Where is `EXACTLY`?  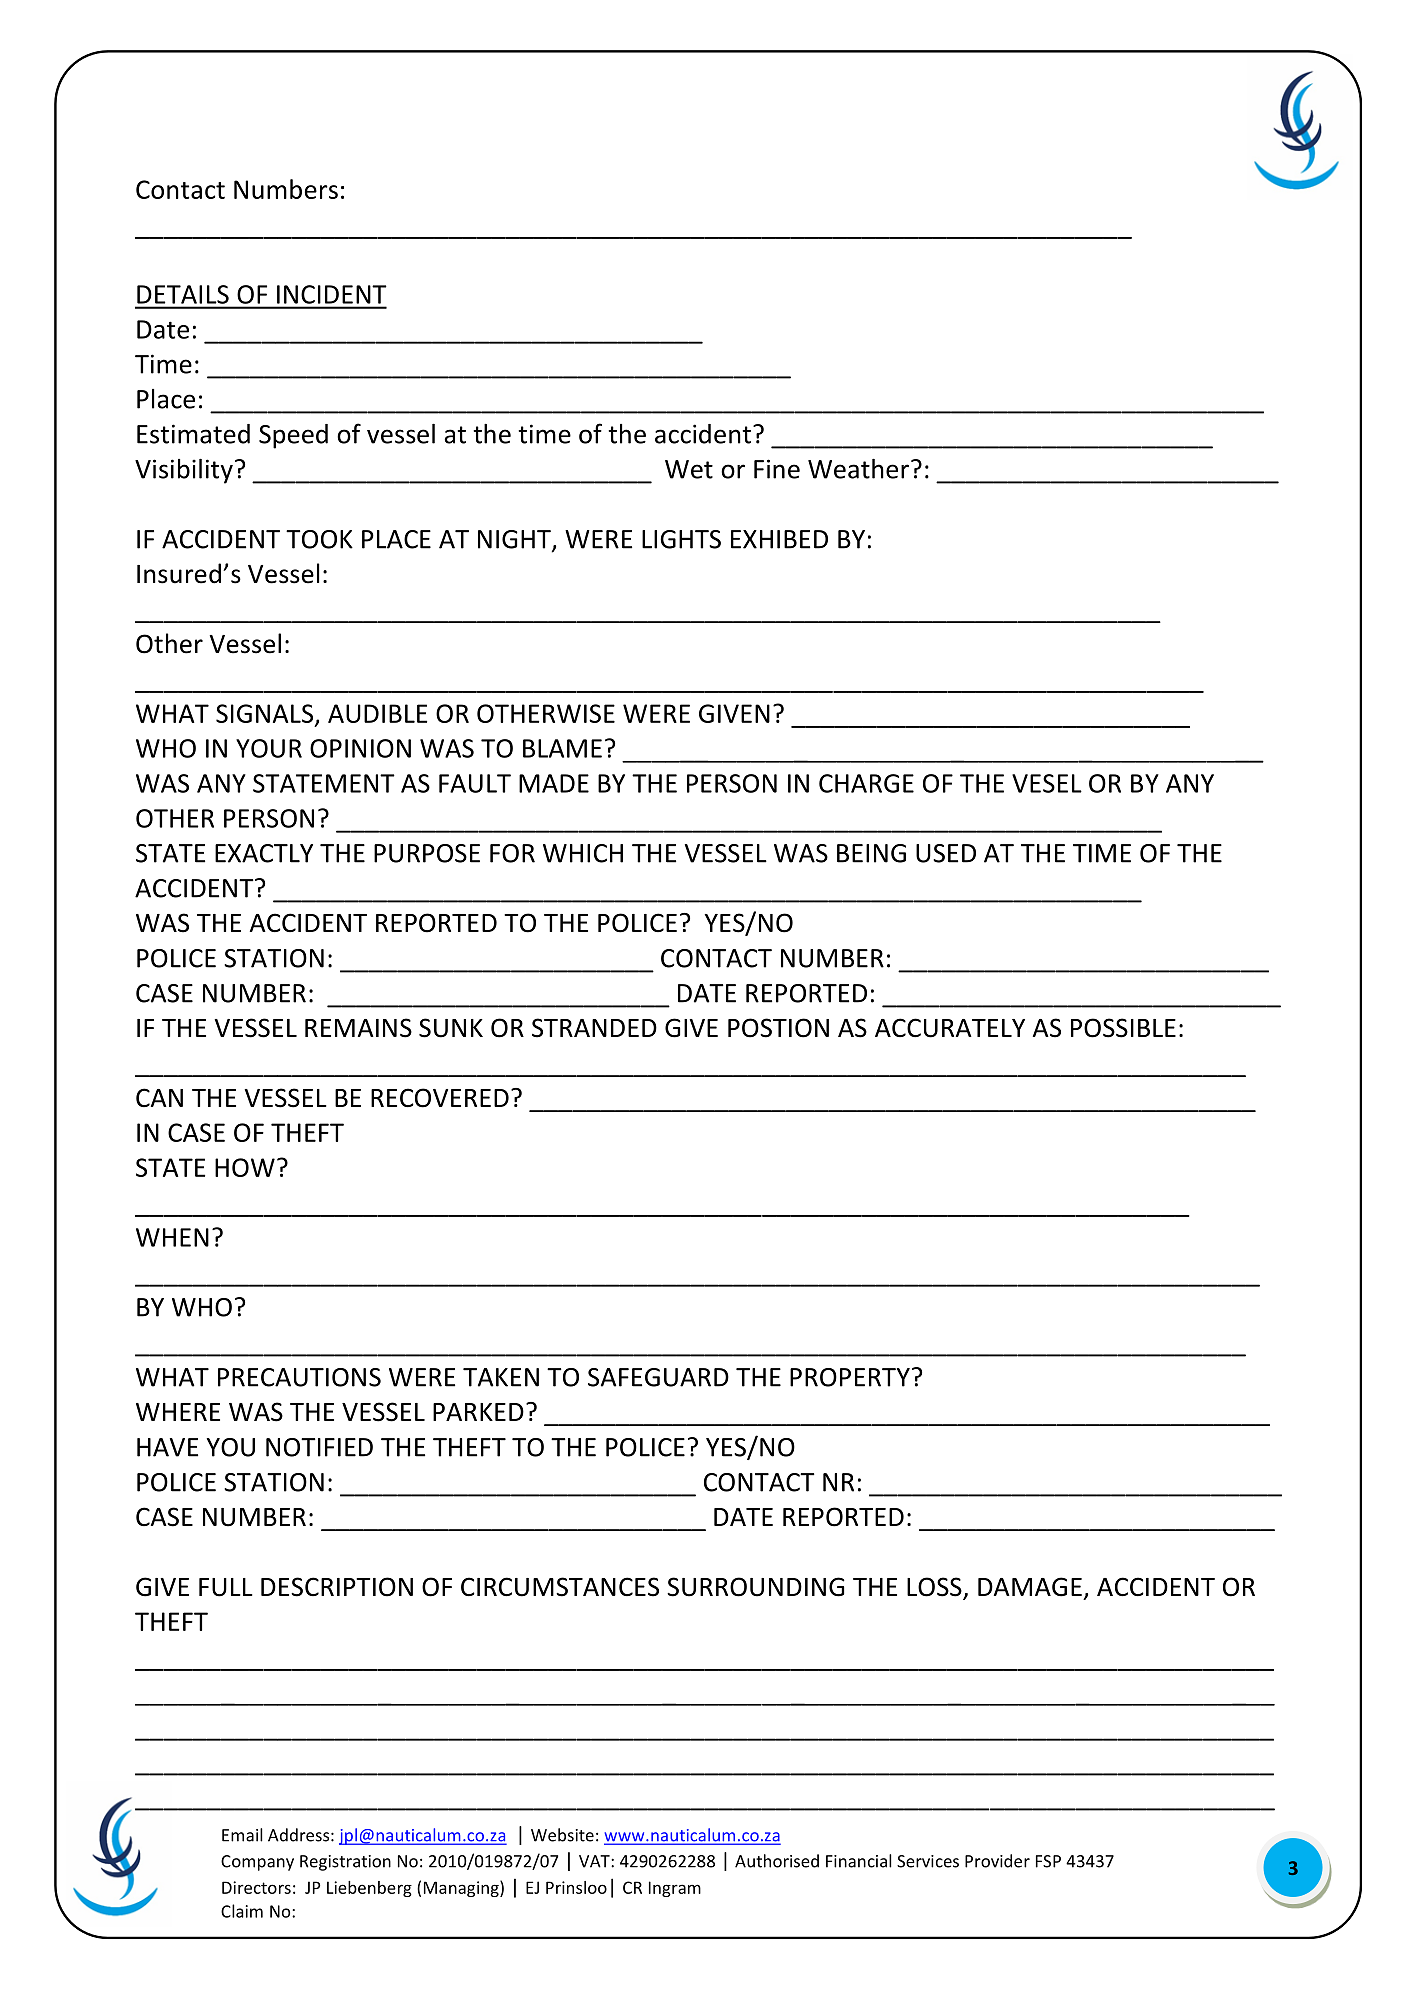
EXACTLY is located at coordinates (264, 853).
